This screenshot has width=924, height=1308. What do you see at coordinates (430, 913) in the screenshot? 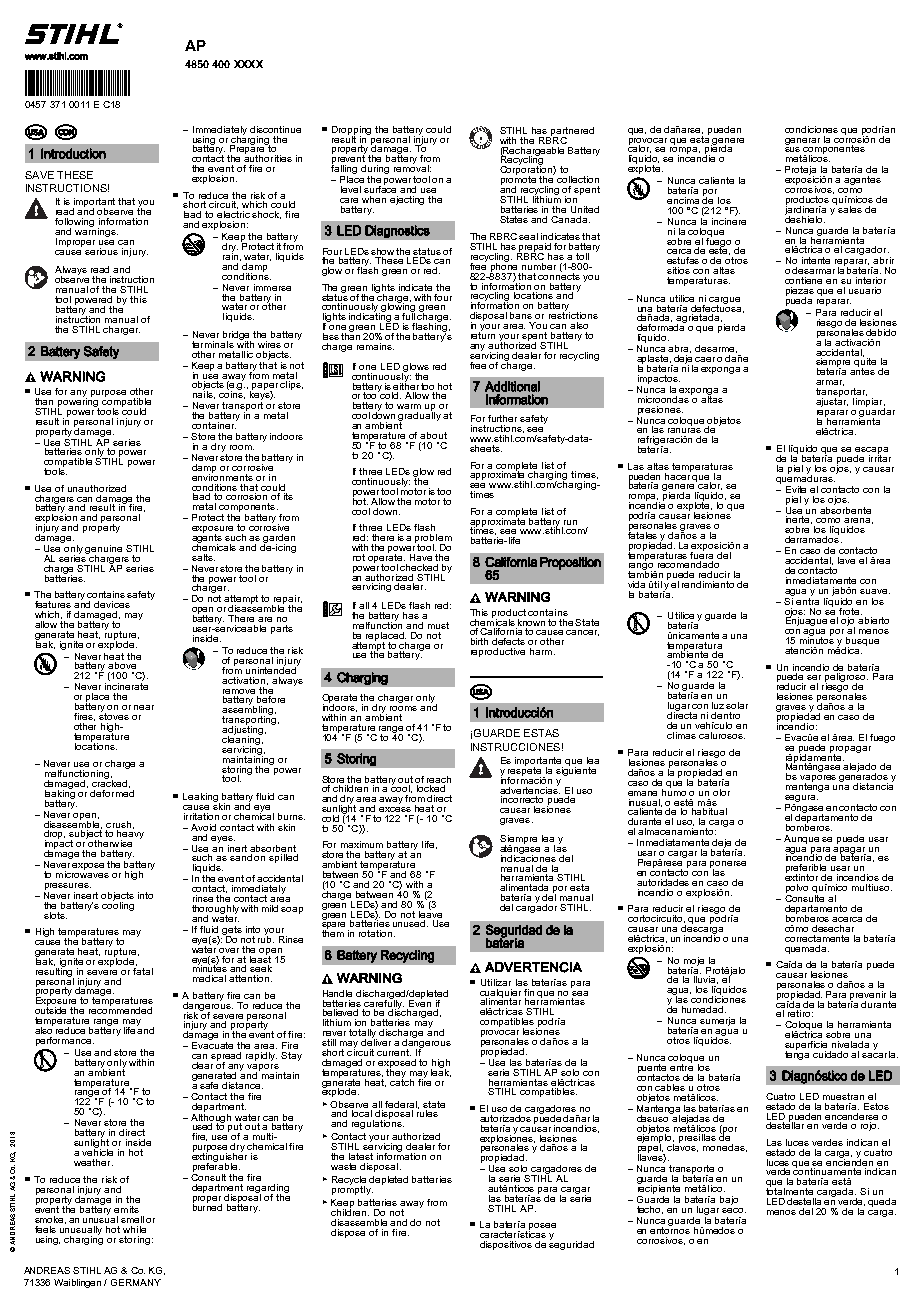
I see `leave` at bounding box center [430, 913].
